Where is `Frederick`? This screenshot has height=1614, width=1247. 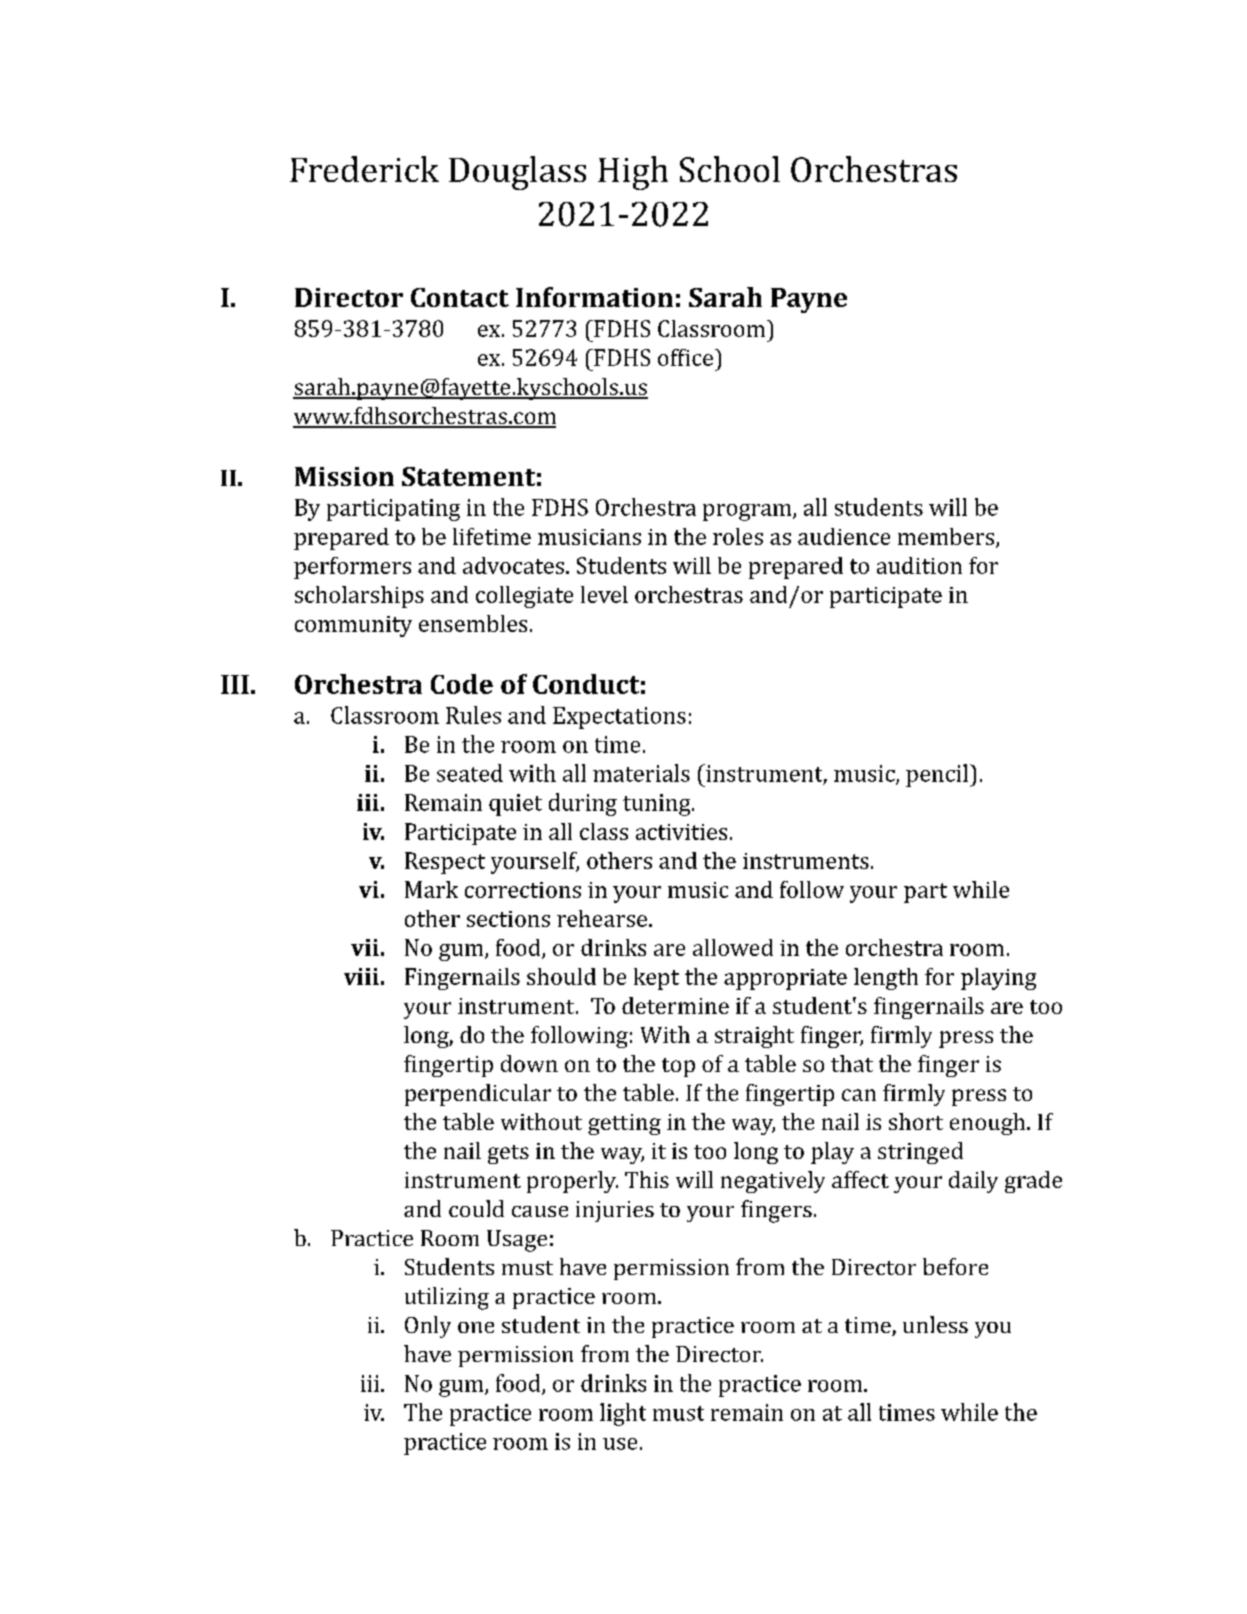
Frederick is located at coordinates (364, 169).
